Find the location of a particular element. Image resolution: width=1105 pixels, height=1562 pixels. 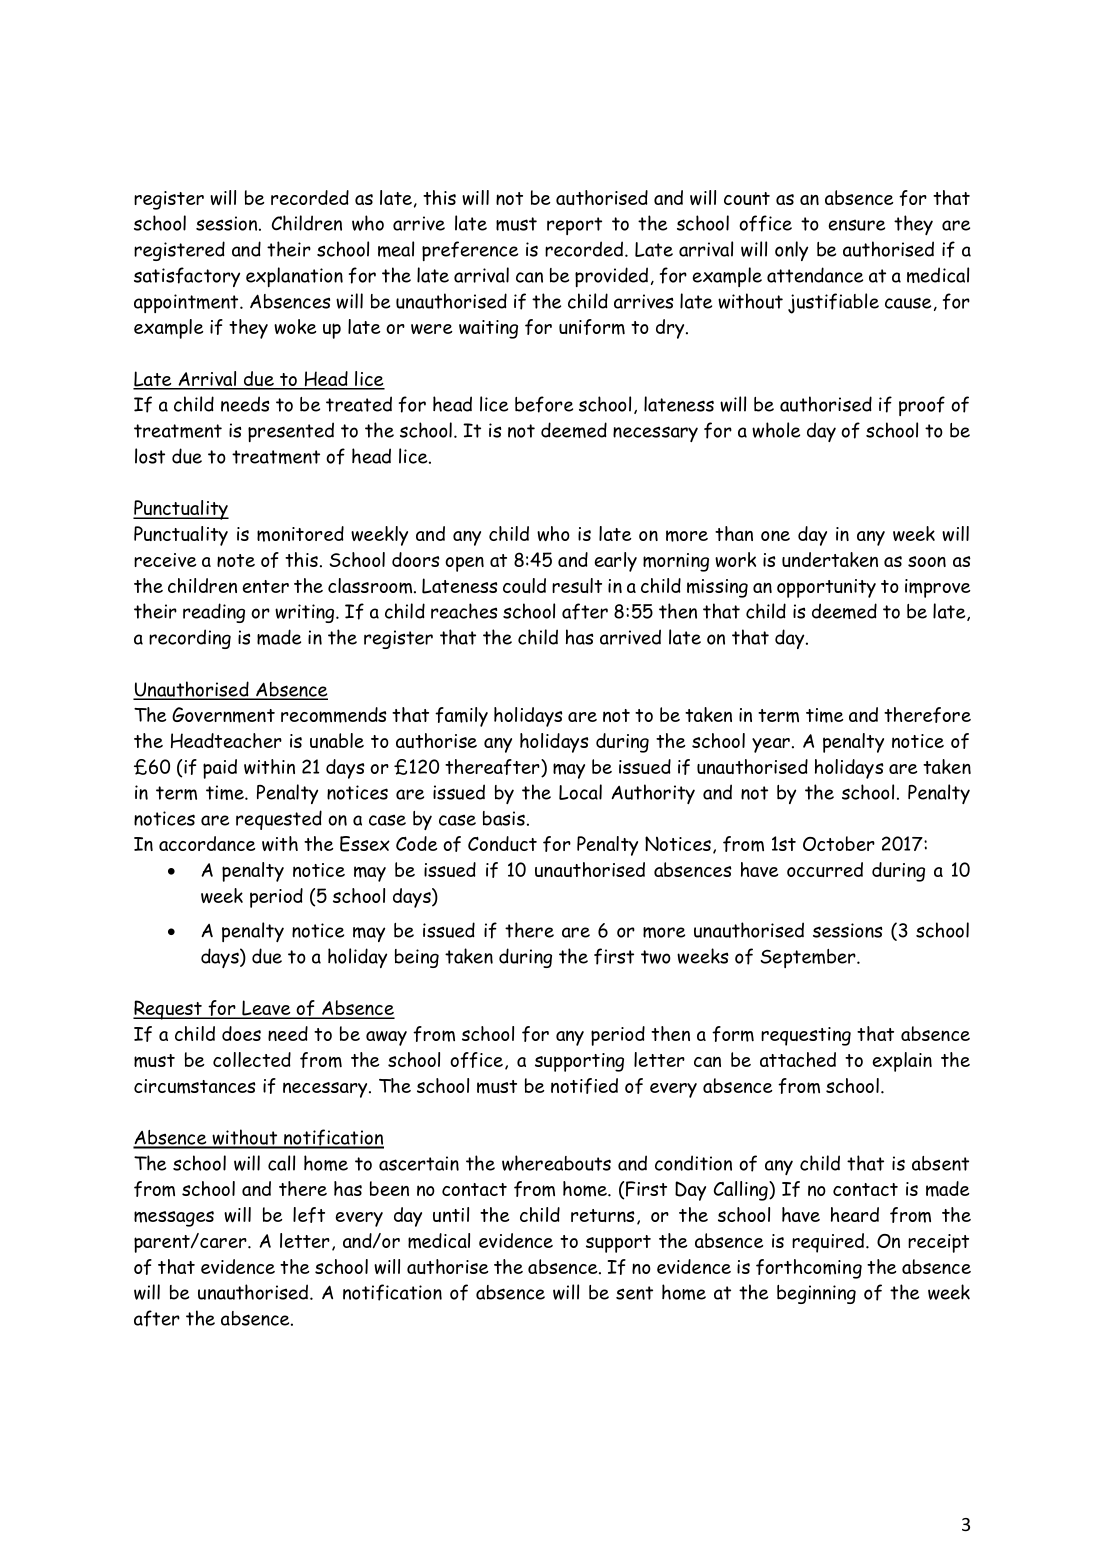

left is located at coordinates (309, 1215).
